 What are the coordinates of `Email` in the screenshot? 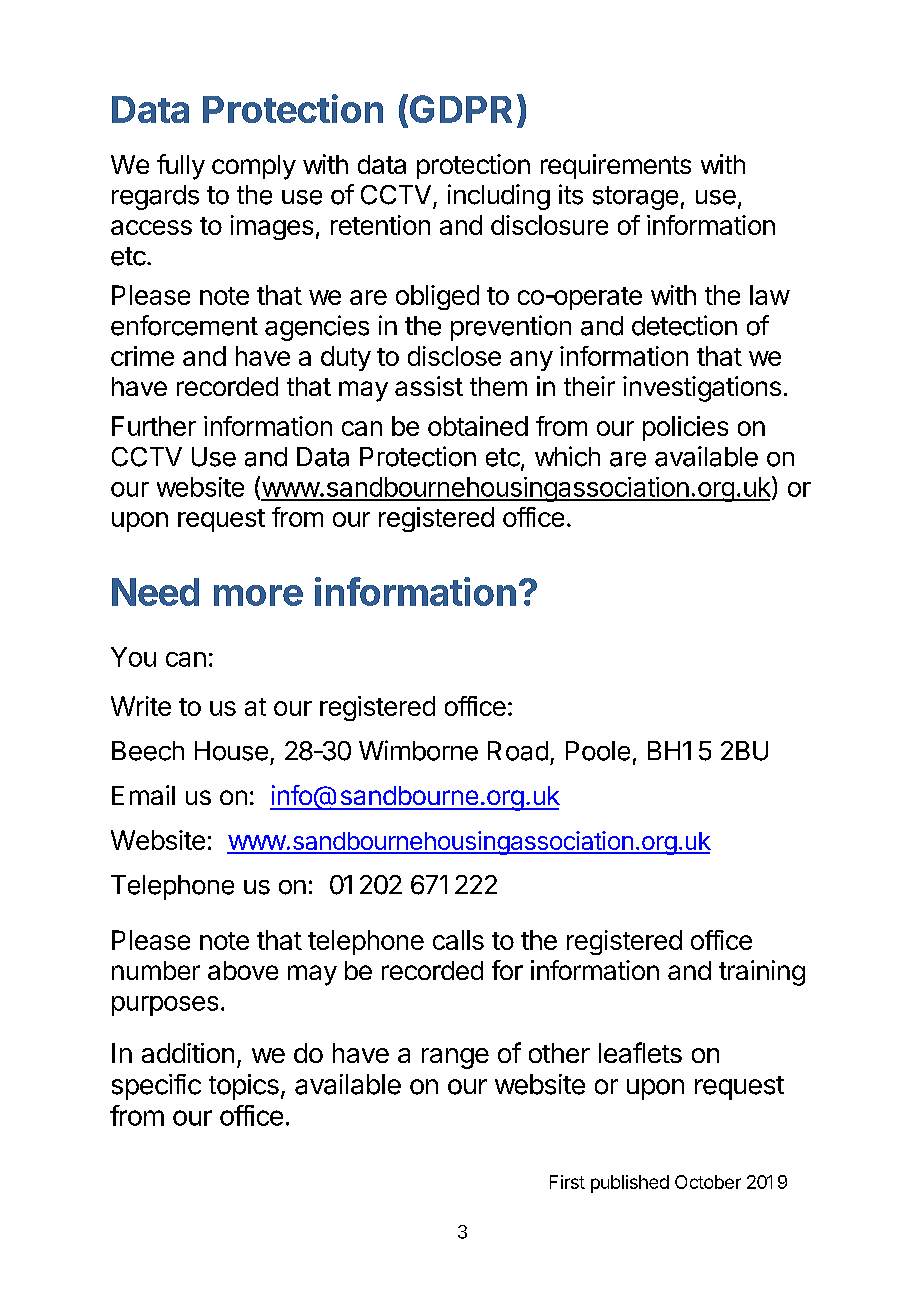 It's located at (143, 795).
